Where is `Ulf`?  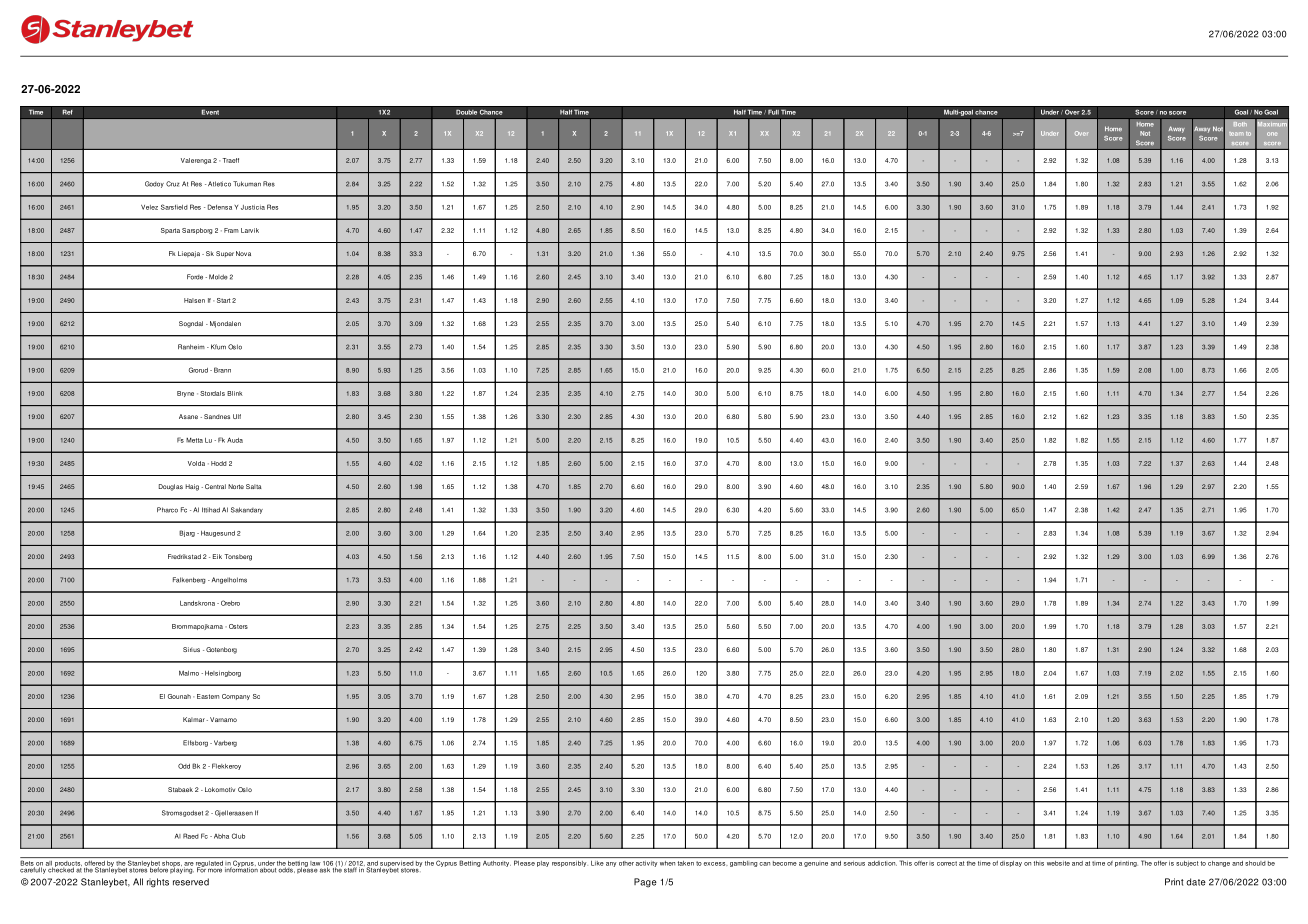
Ulf is located at coordinates (237, 416).
